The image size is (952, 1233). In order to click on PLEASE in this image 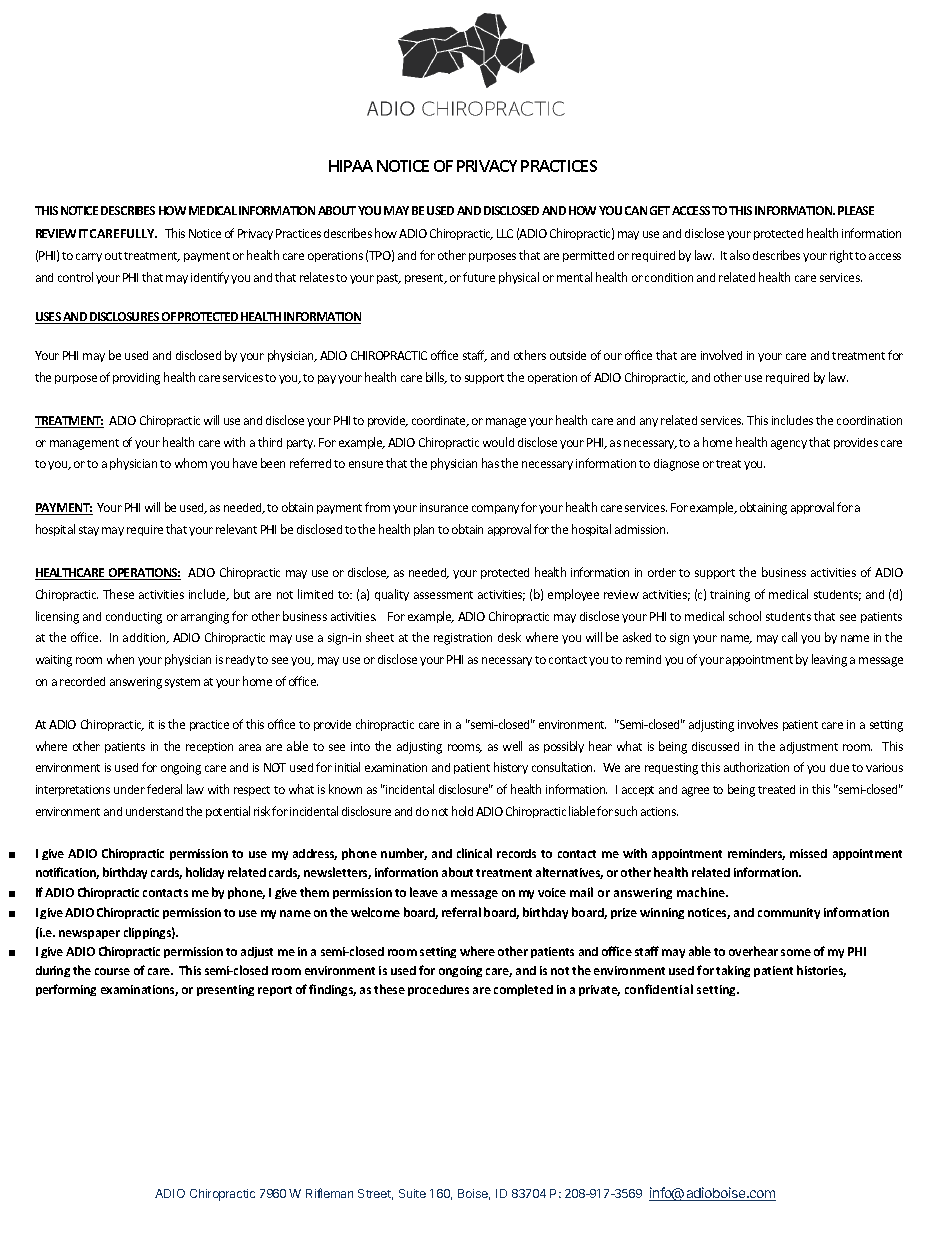, I will do `click(856, 210)`.
